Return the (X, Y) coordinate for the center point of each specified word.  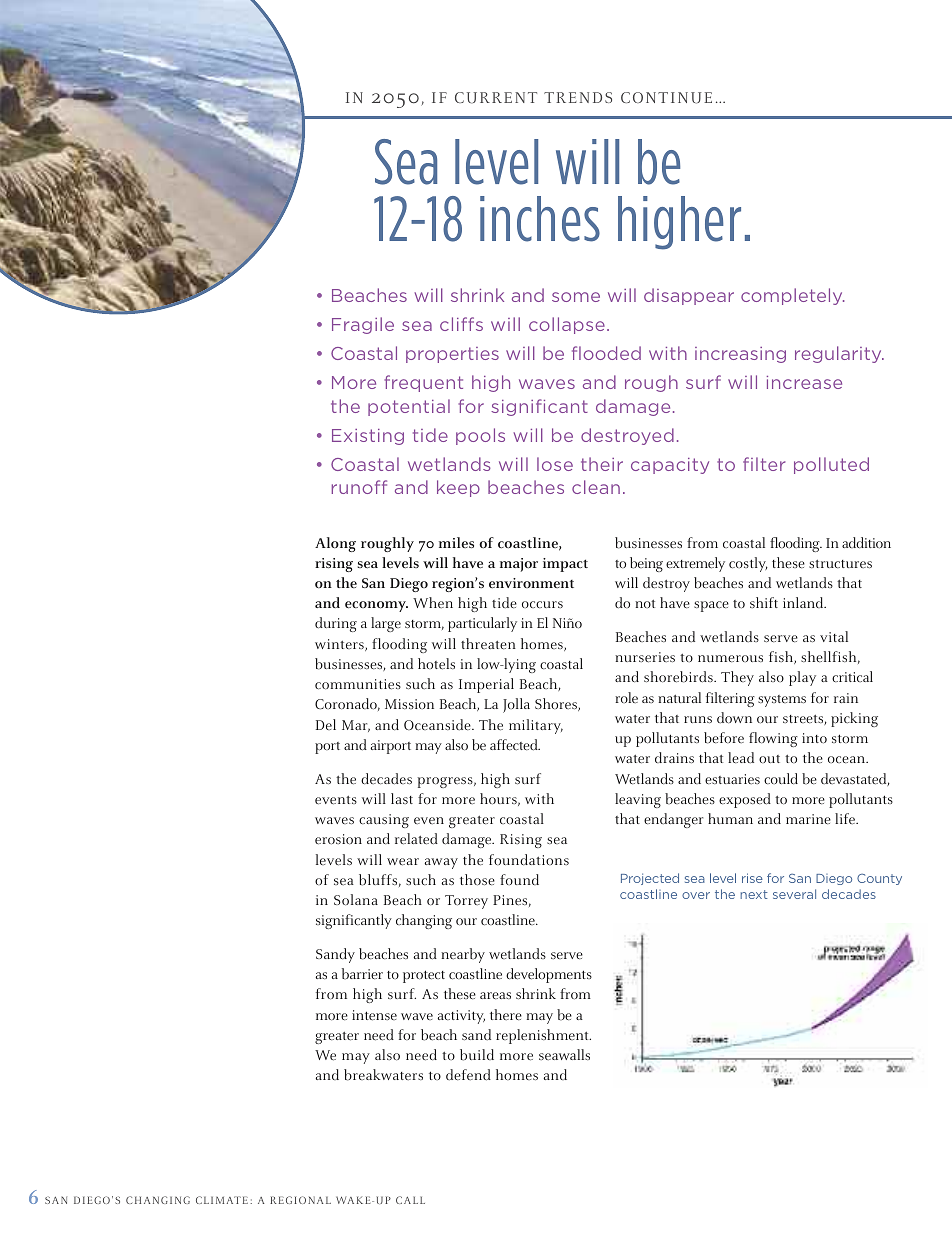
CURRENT (496, 98)
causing (384, 821)
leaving (638, 800)
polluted (831, 465)
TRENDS (578, 97)
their (602, 464)
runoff (359, 487)
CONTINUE (666, 98)
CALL (410, 1200)
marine (808, 819)
